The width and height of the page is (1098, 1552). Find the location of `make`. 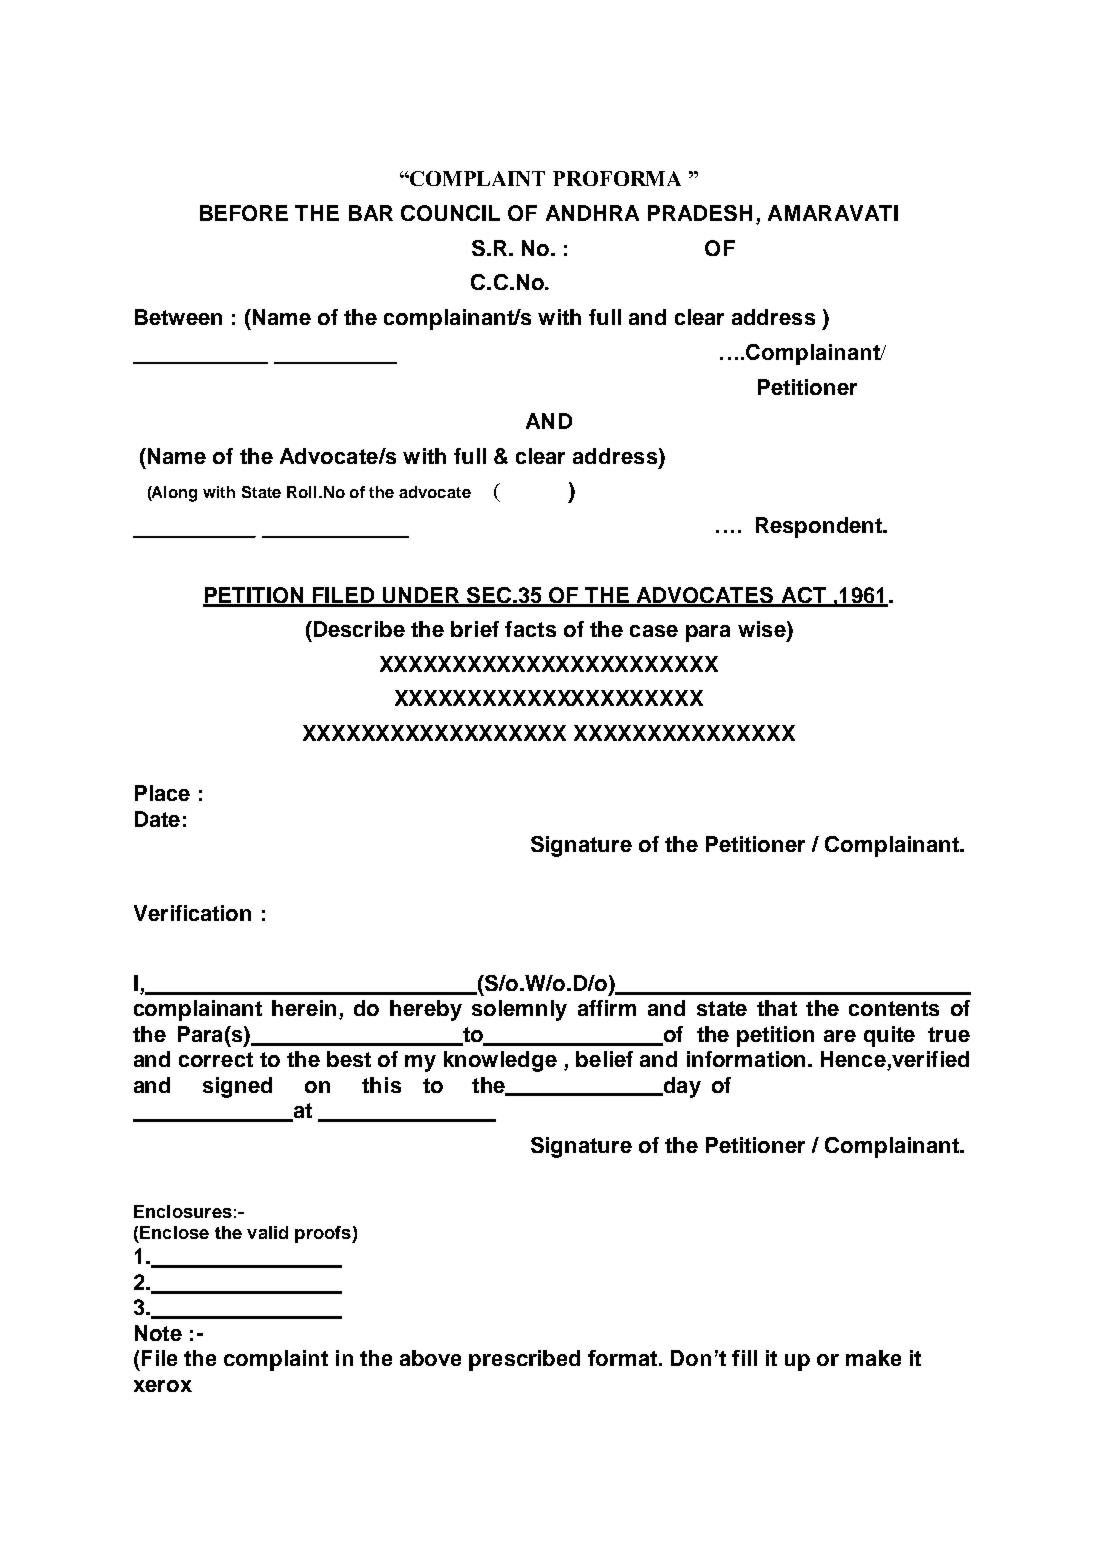

make is located at coordinates (873, 1358).
